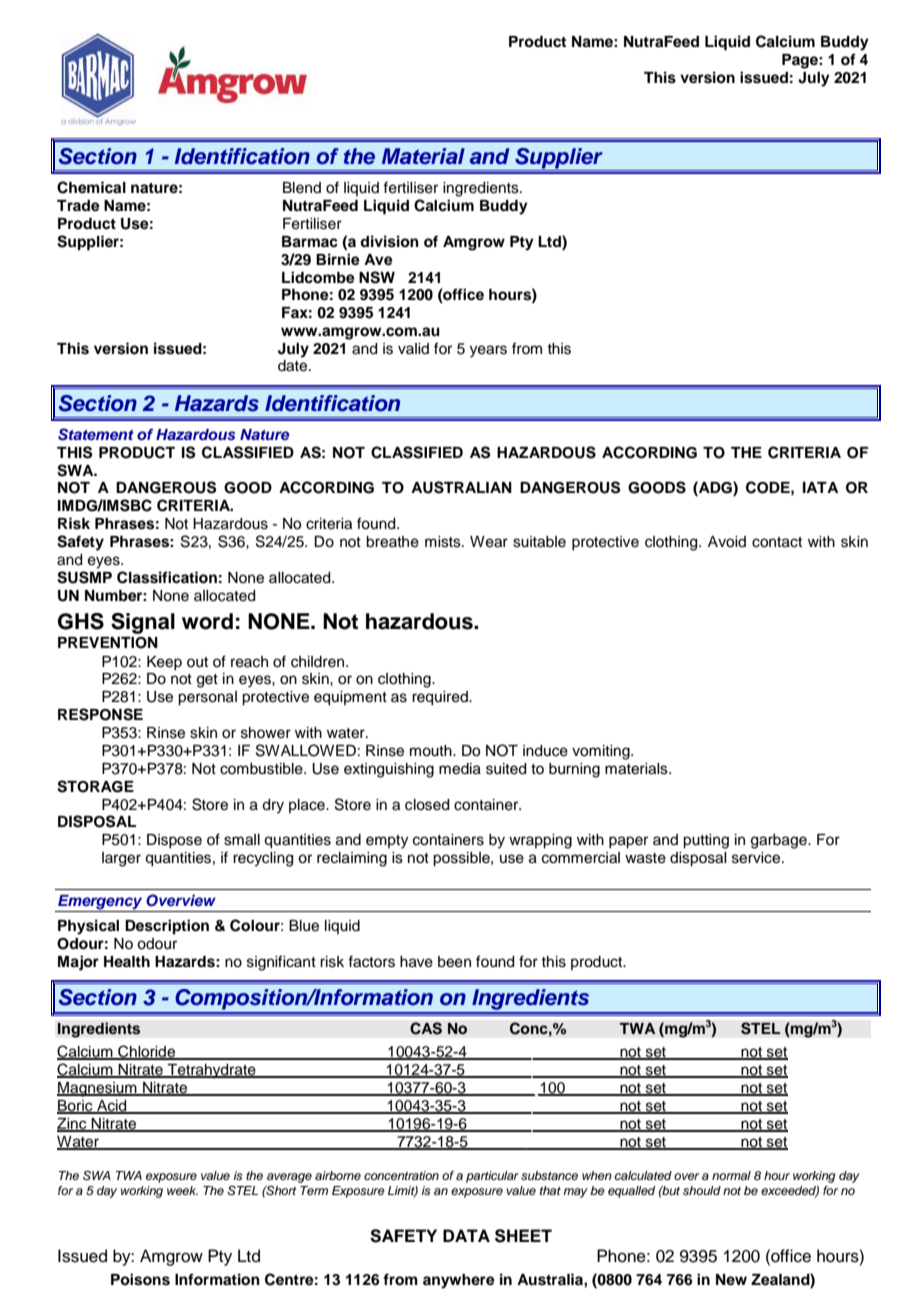 This document has width=924, height=1308. Describe the element at coordinates (444, 542) in the document. I see `mists` at that location.
